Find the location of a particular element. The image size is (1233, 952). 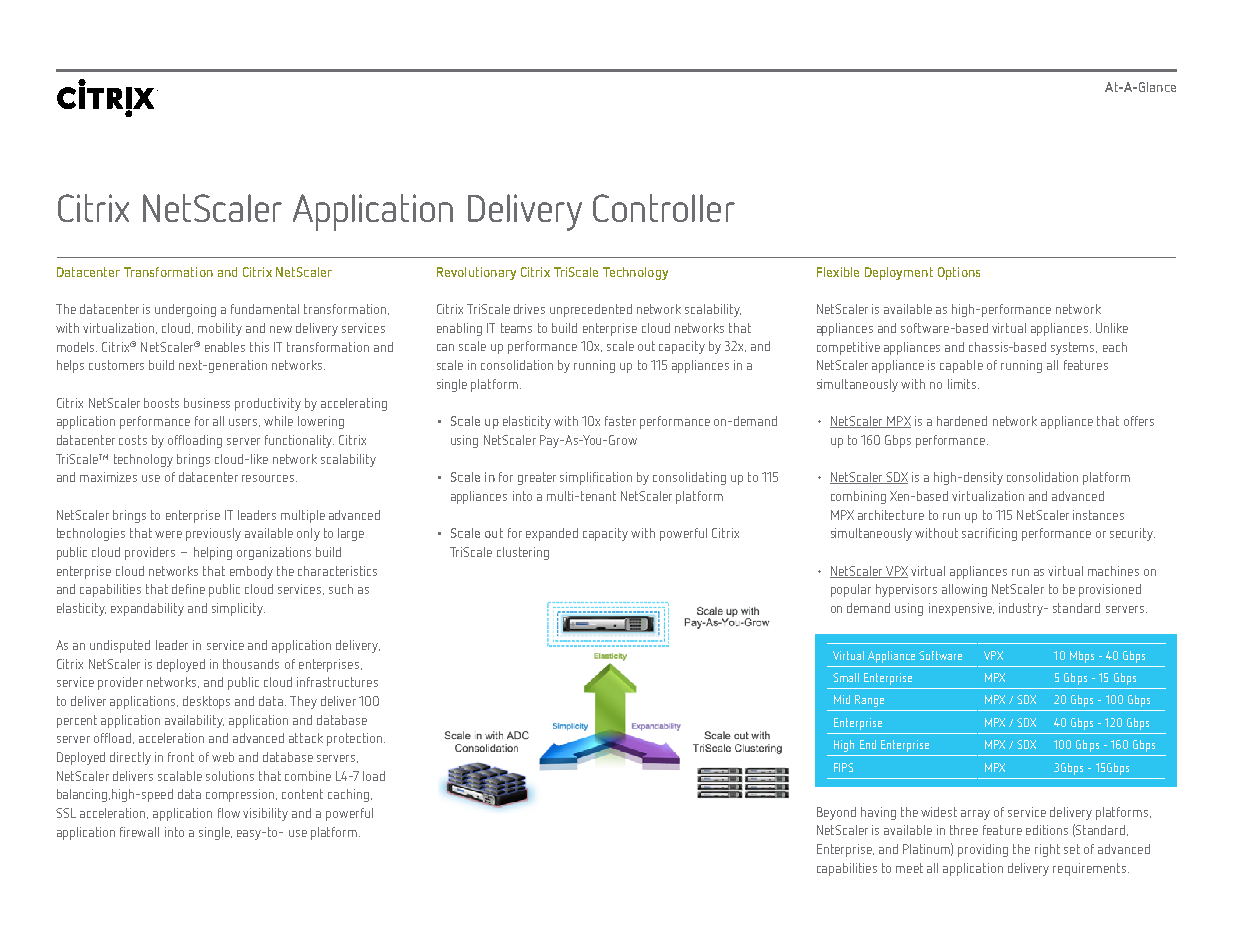

Controller is located at coordinates (664, 208).
